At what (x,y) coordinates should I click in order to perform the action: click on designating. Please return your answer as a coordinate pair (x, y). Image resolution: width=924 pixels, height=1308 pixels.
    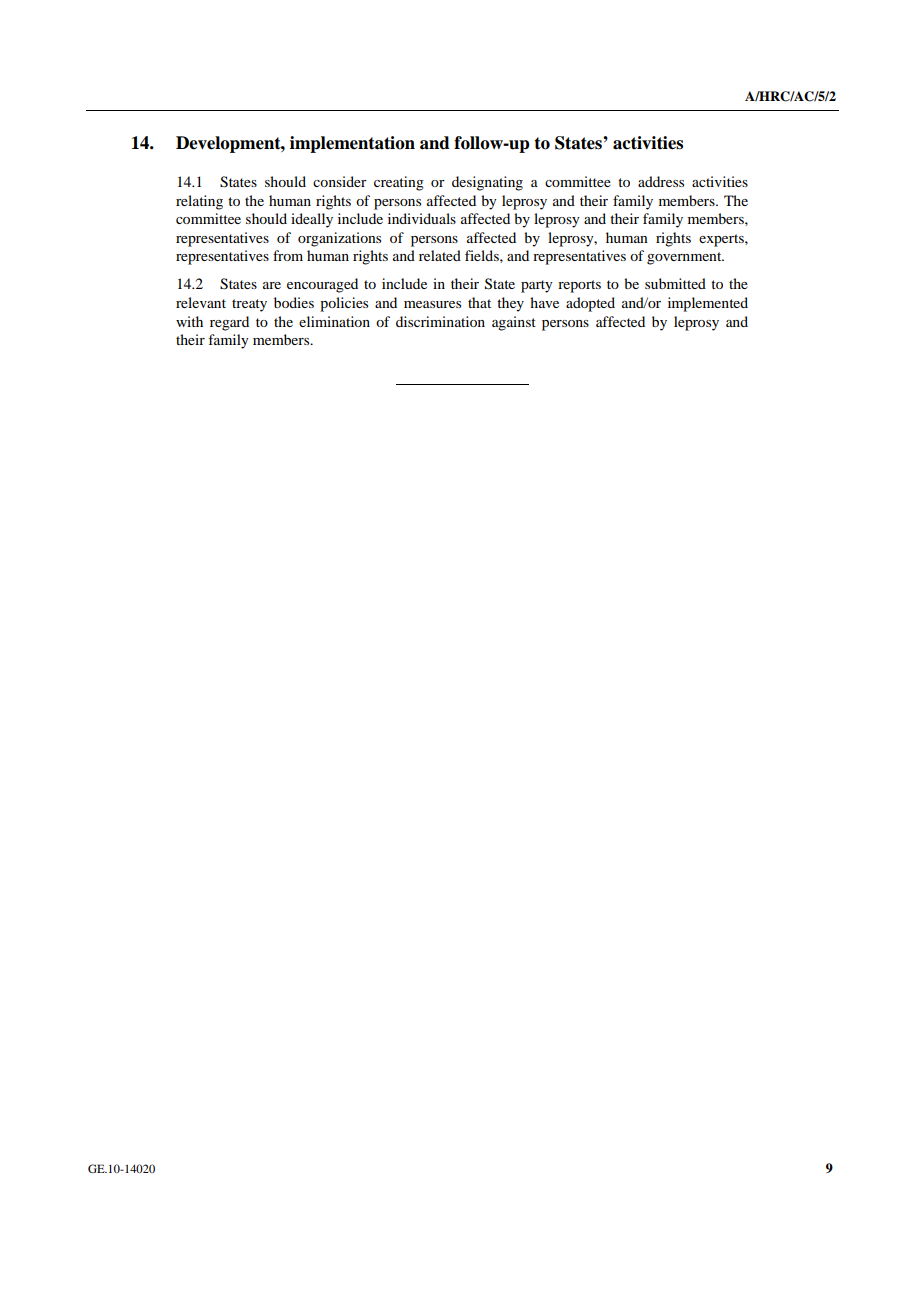
    Looking at the image, I should click on (487, 183).
